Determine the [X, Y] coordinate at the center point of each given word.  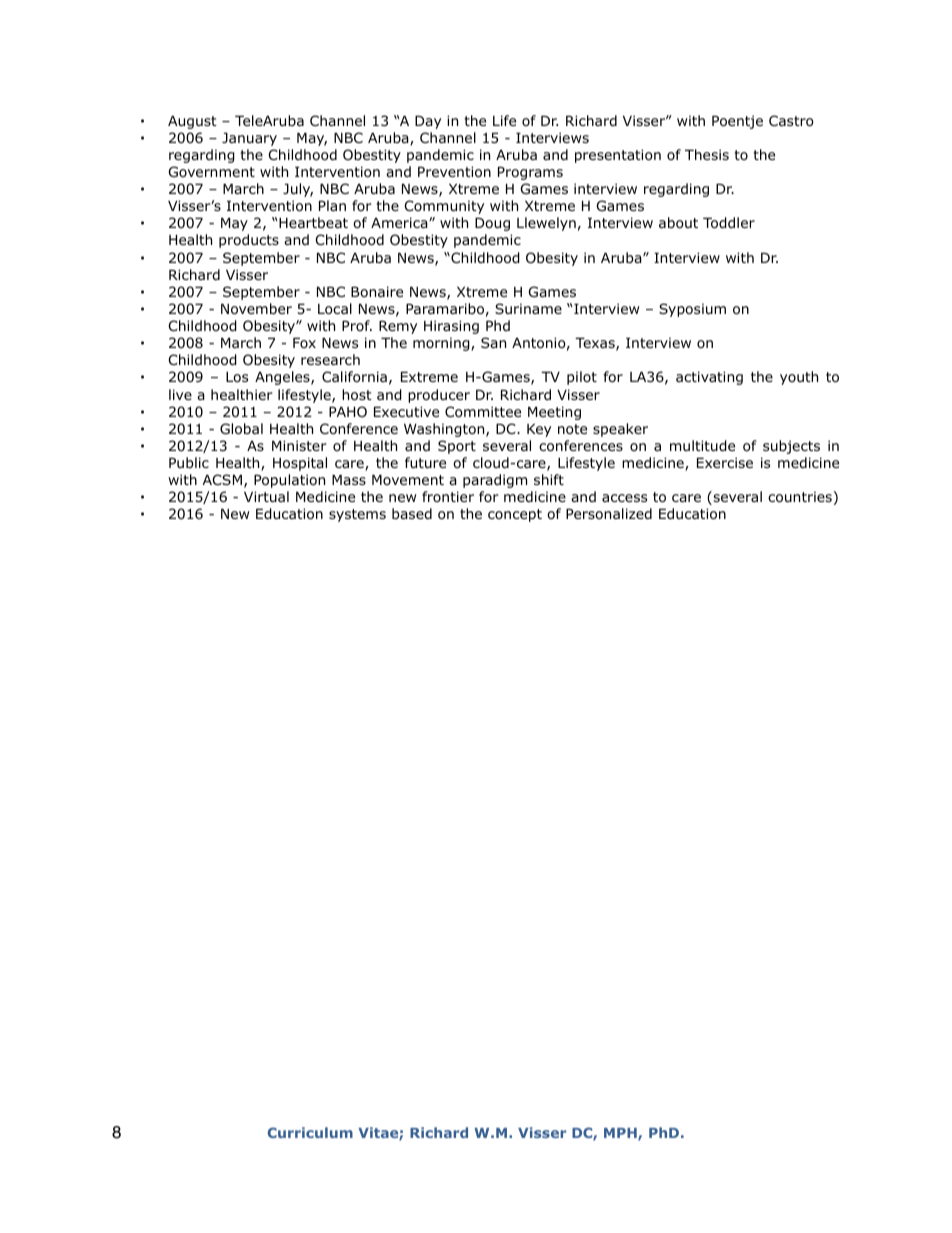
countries [800, 497]
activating [709, 378]
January [249, 139]
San [493, 342]
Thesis [707, 154]
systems [357, 515]
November [256, 309]
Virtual [266, 496]
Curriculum [310, 1132]
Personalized [609, 514]
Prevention [454, 172]
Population [289, 481]
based [412, 513]
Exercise [725, 462]
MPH [621, 1134]
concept [515, 515]
